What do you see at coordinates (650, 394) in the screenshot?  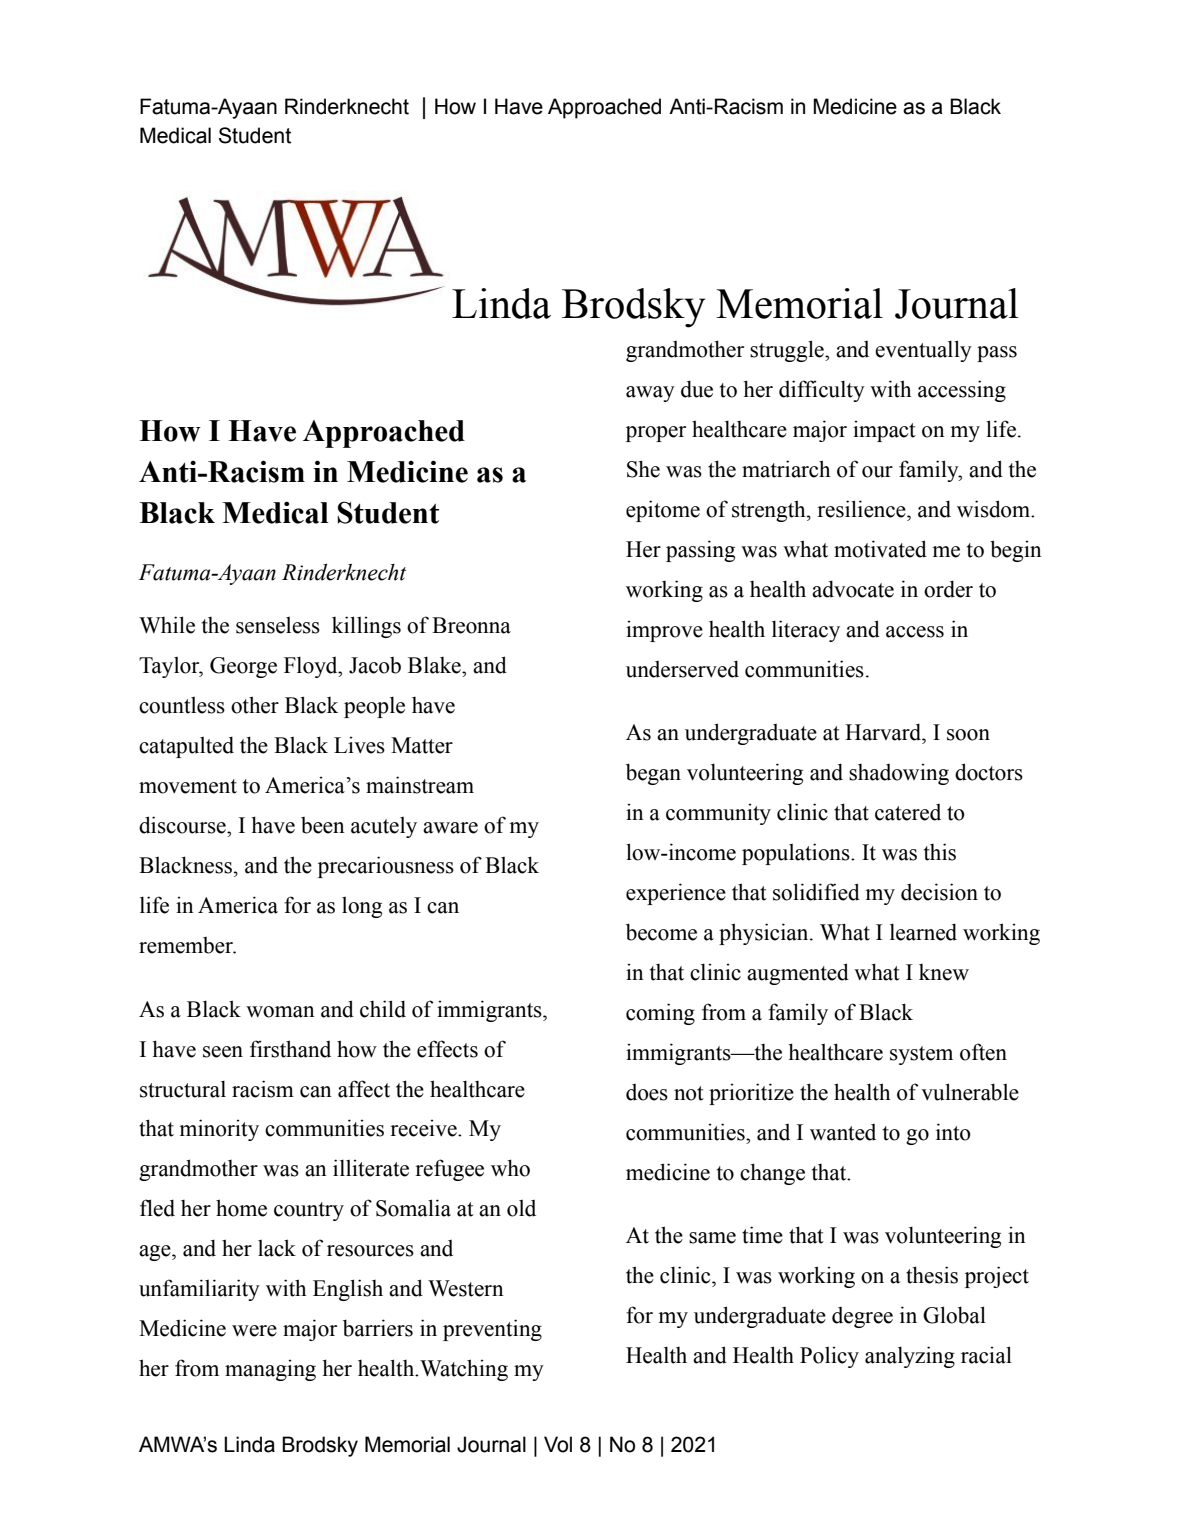 I see `away` at bounding box center [650, 394].
